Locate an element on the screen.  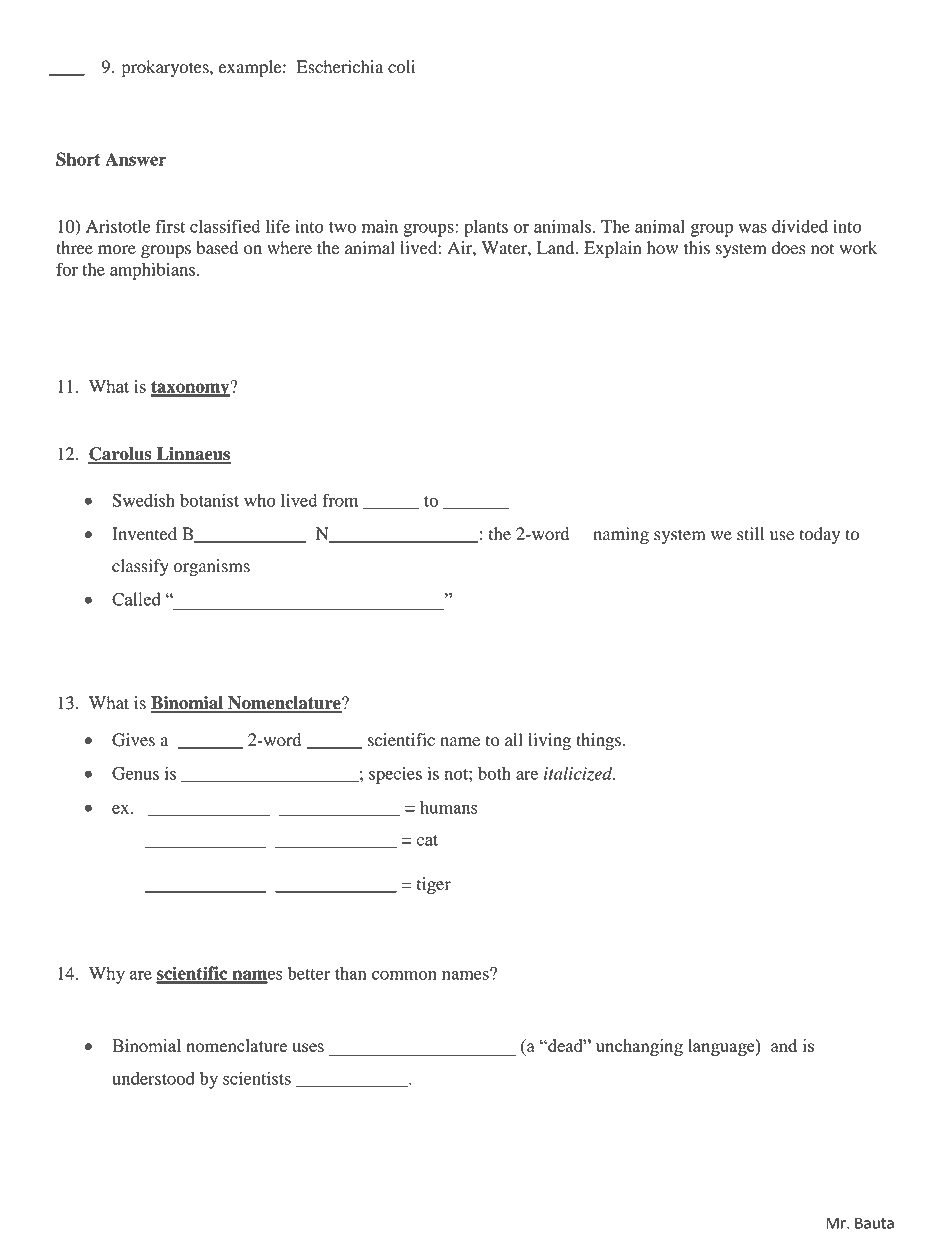
common is located at coordinates (404, 975).
